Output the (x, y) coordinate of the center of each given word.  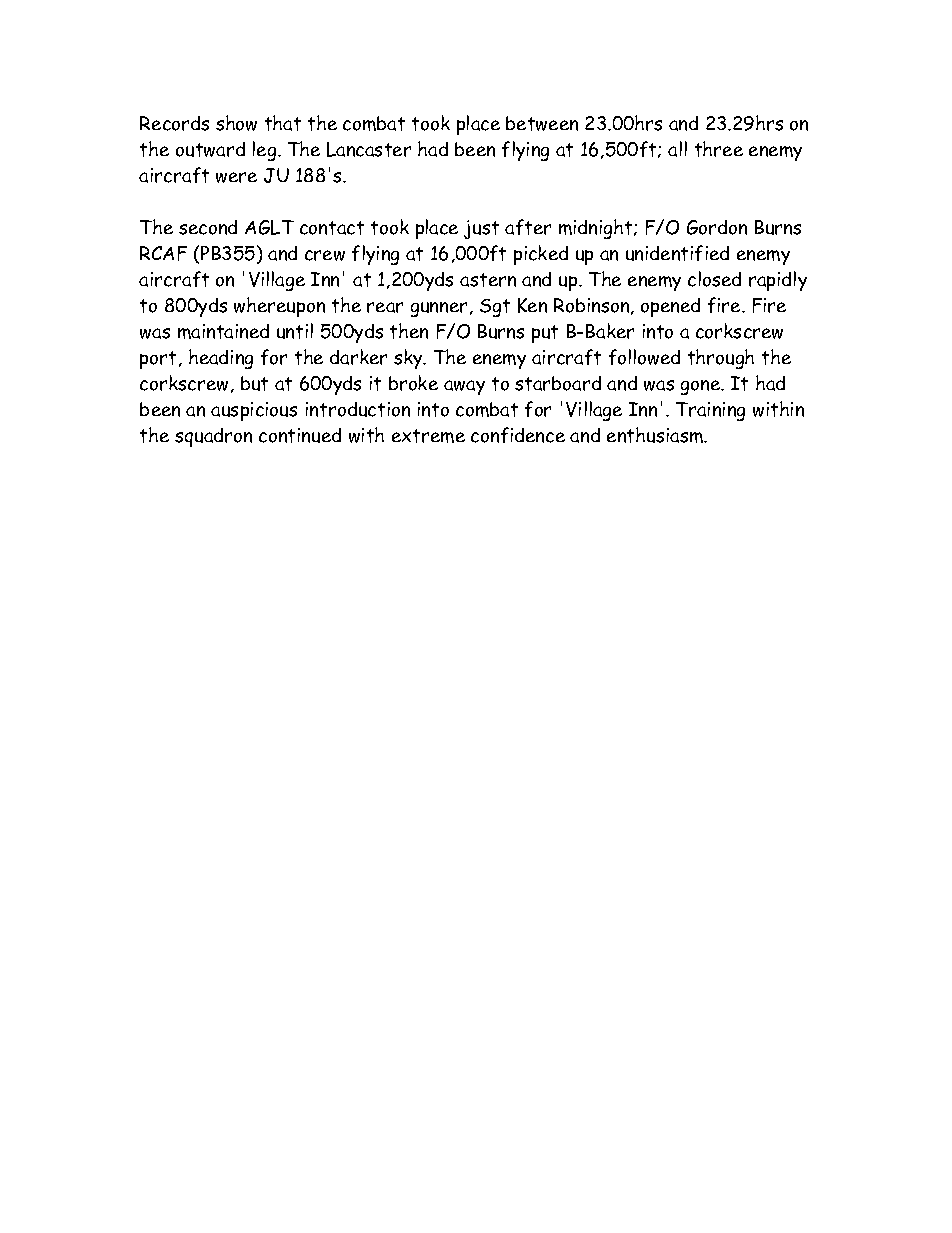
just (481, 229)
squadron (213, 437)
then (409, 331)
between (542, 123)
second (208, 227)
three (719, 149)
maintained (223, 331)
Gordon (717, 227)
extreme (428, 436)
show (236, 123)
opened (670, 307)
